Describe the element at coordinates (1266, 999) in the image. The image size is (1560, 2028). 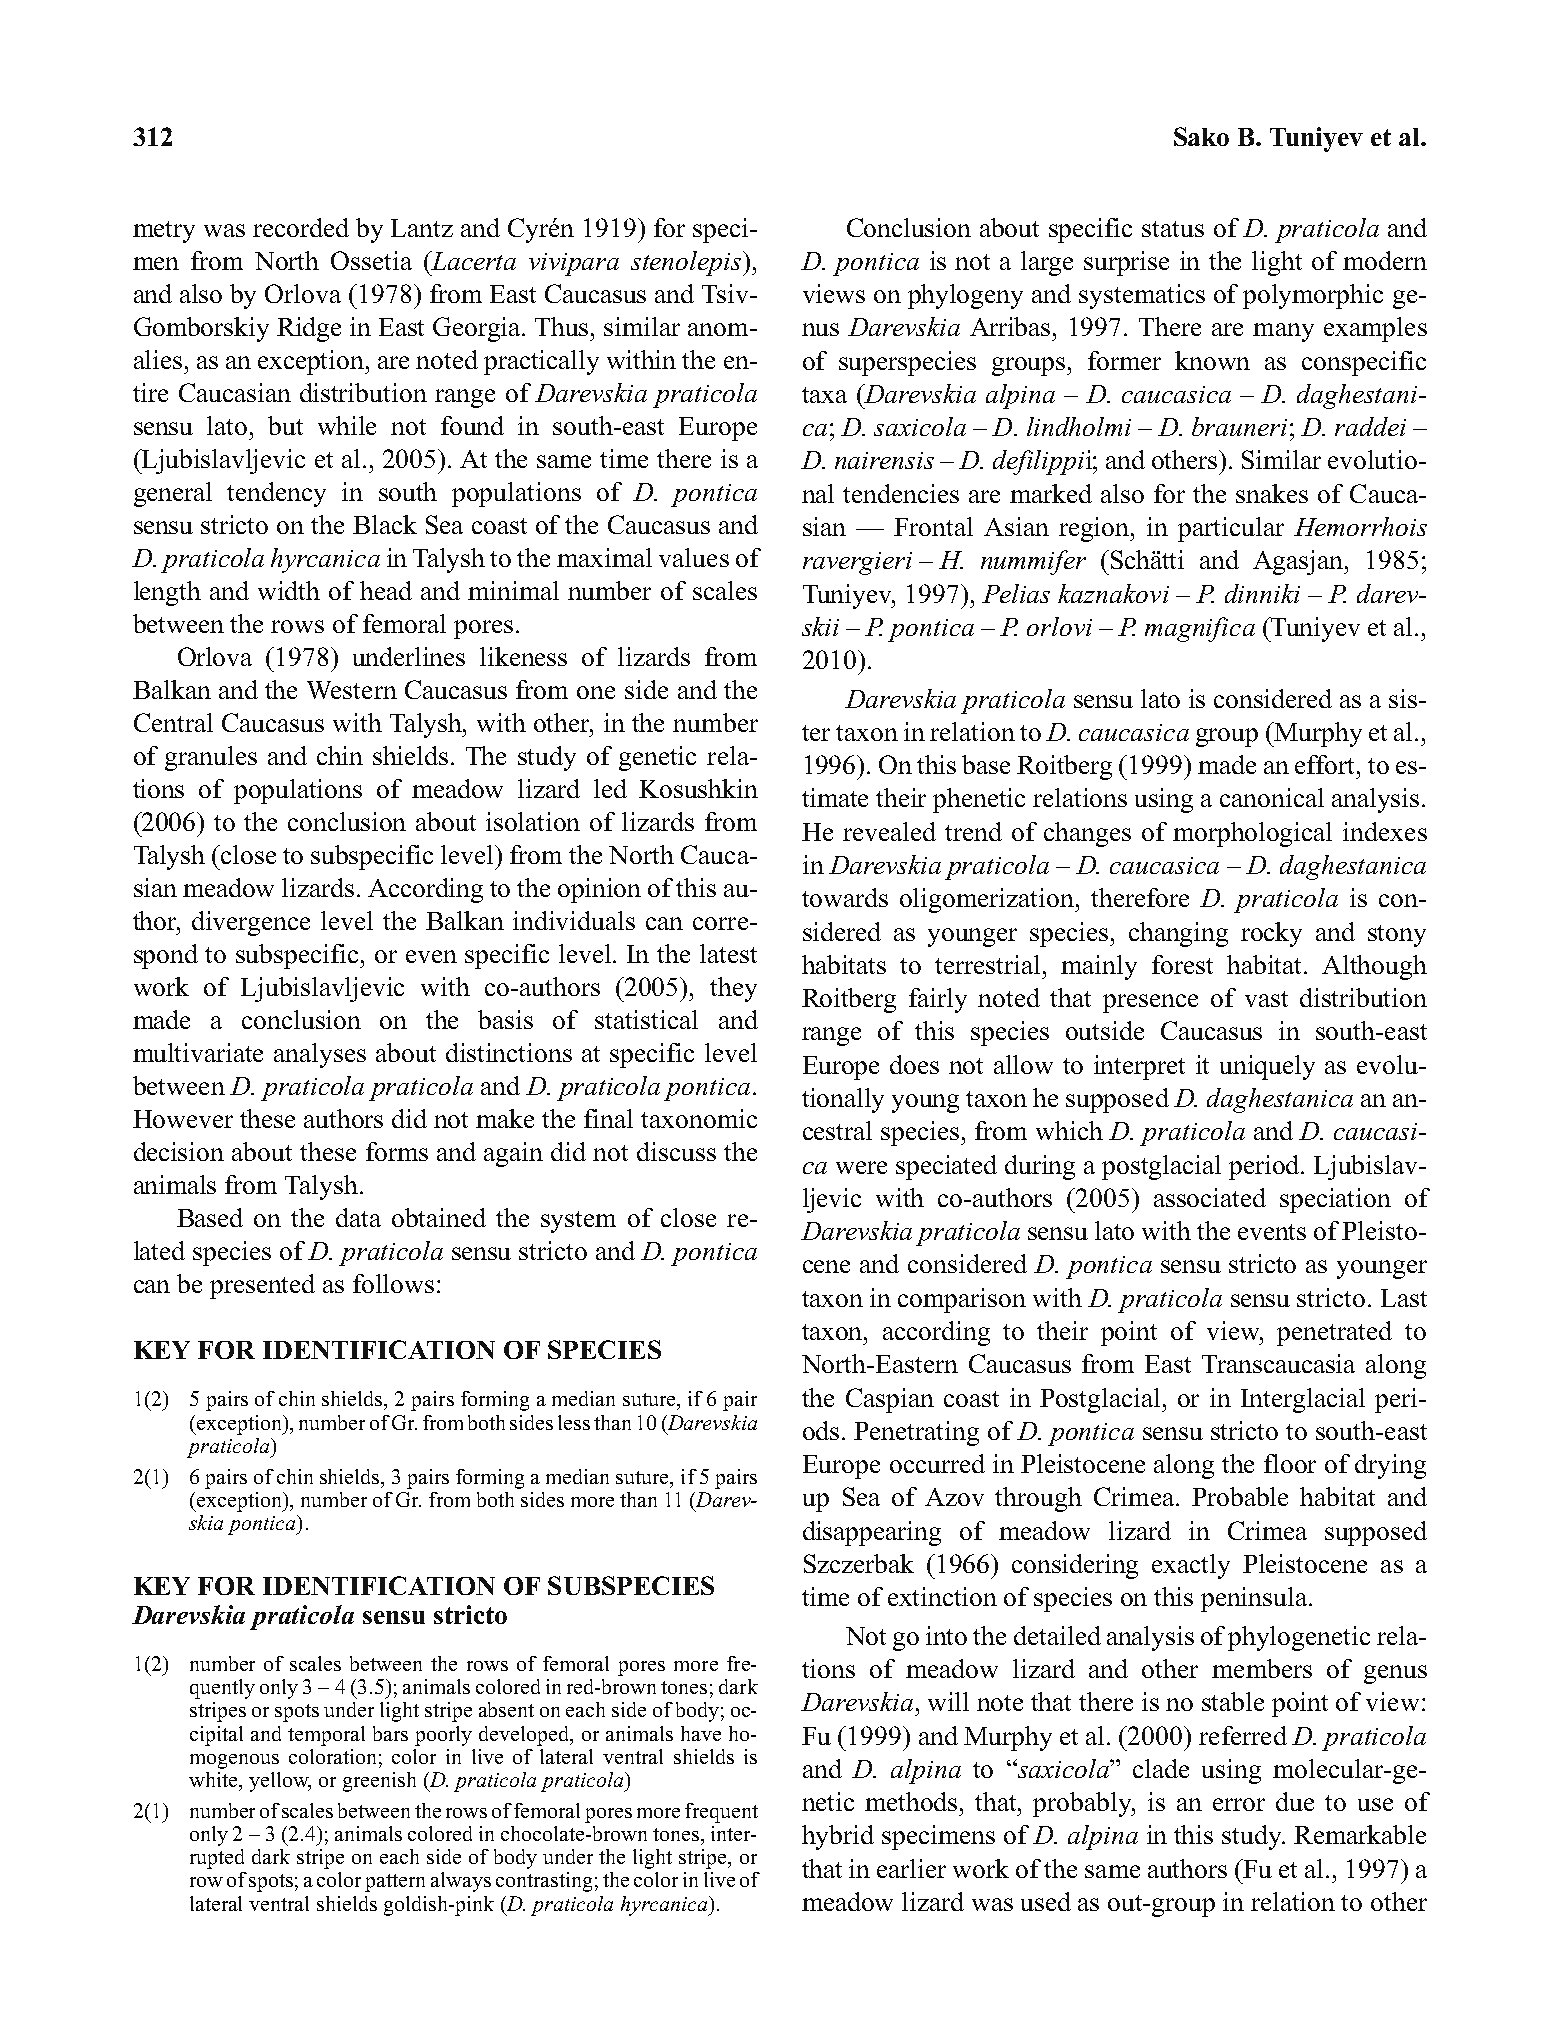
I see `vast` at that location.
